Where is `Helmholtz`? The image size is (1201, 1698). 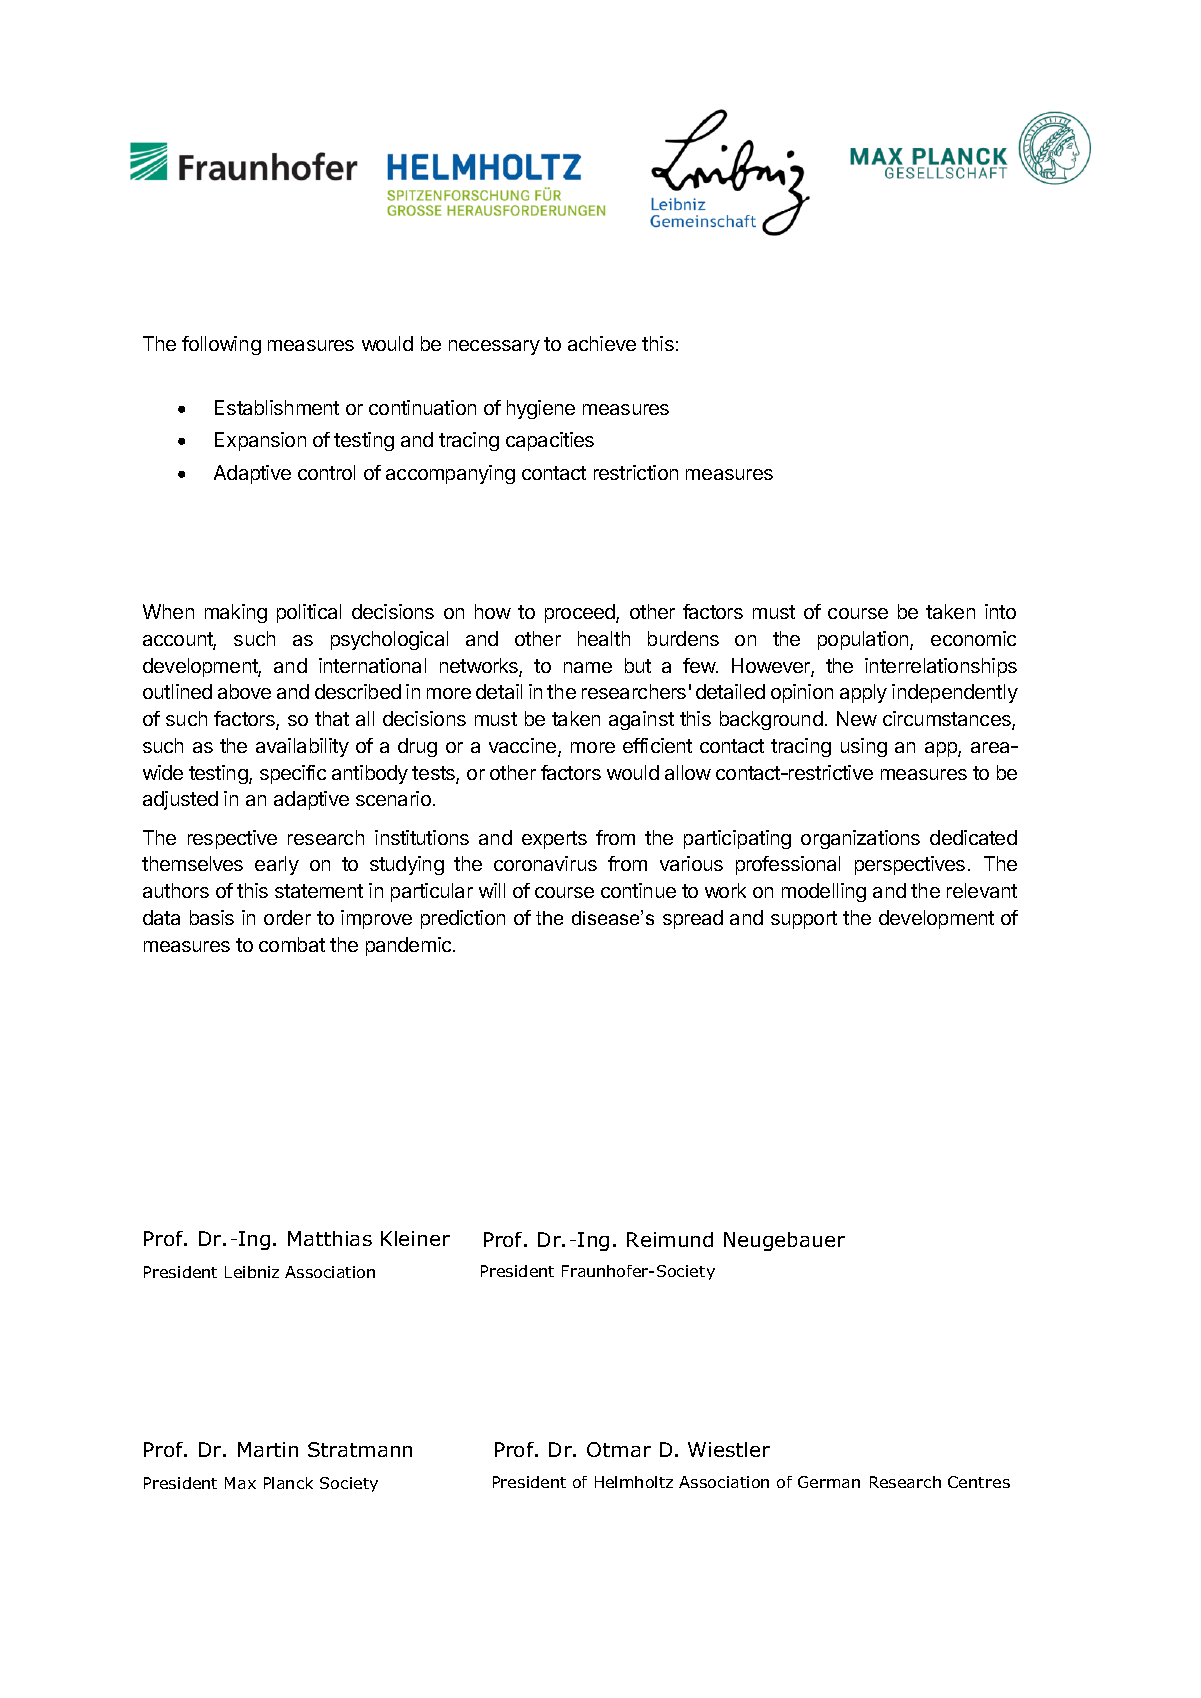
Helmholtz is located at coordinates (634, 1482).
